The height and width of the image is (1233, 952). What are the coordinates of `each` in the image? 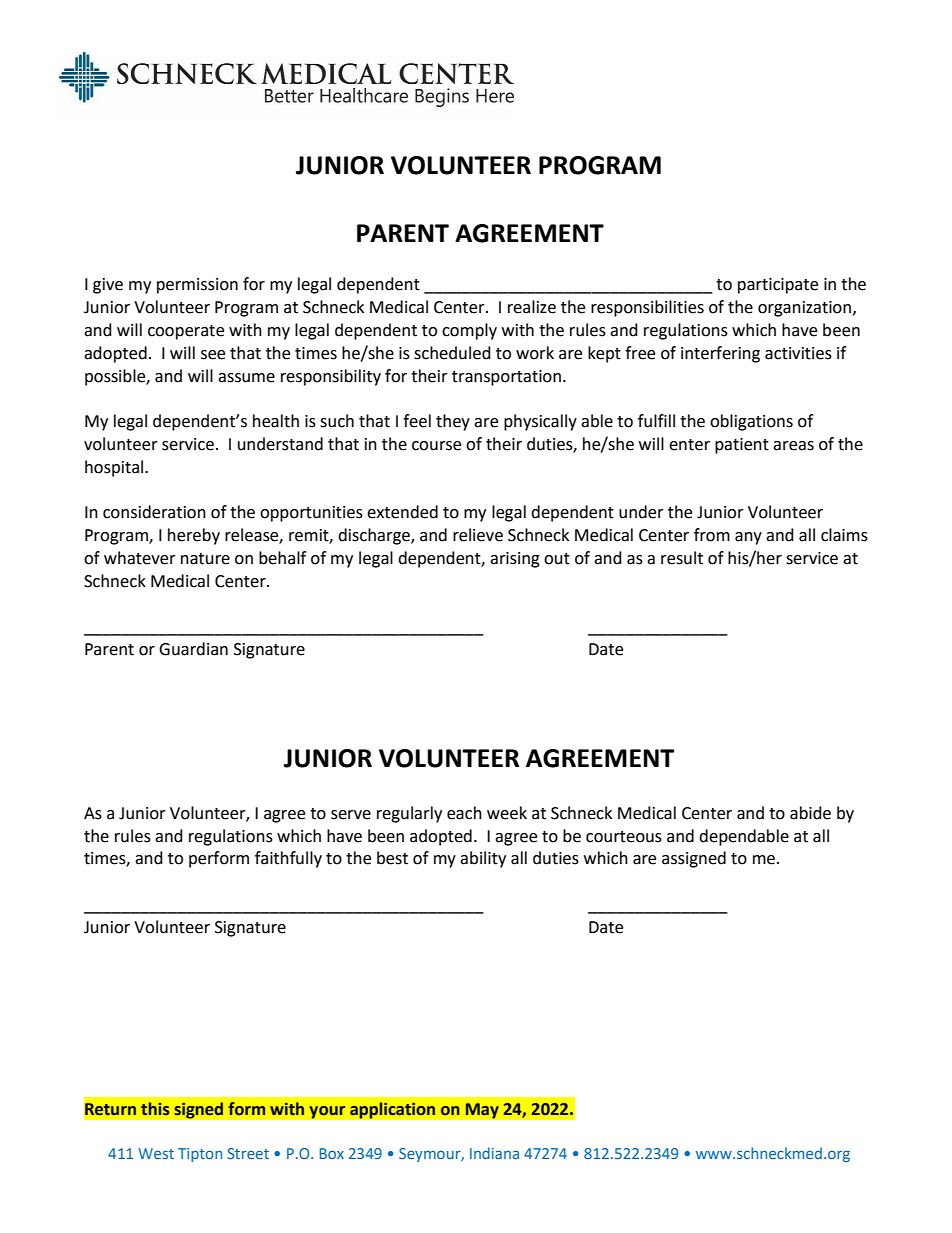 It's located at (464, 813).
